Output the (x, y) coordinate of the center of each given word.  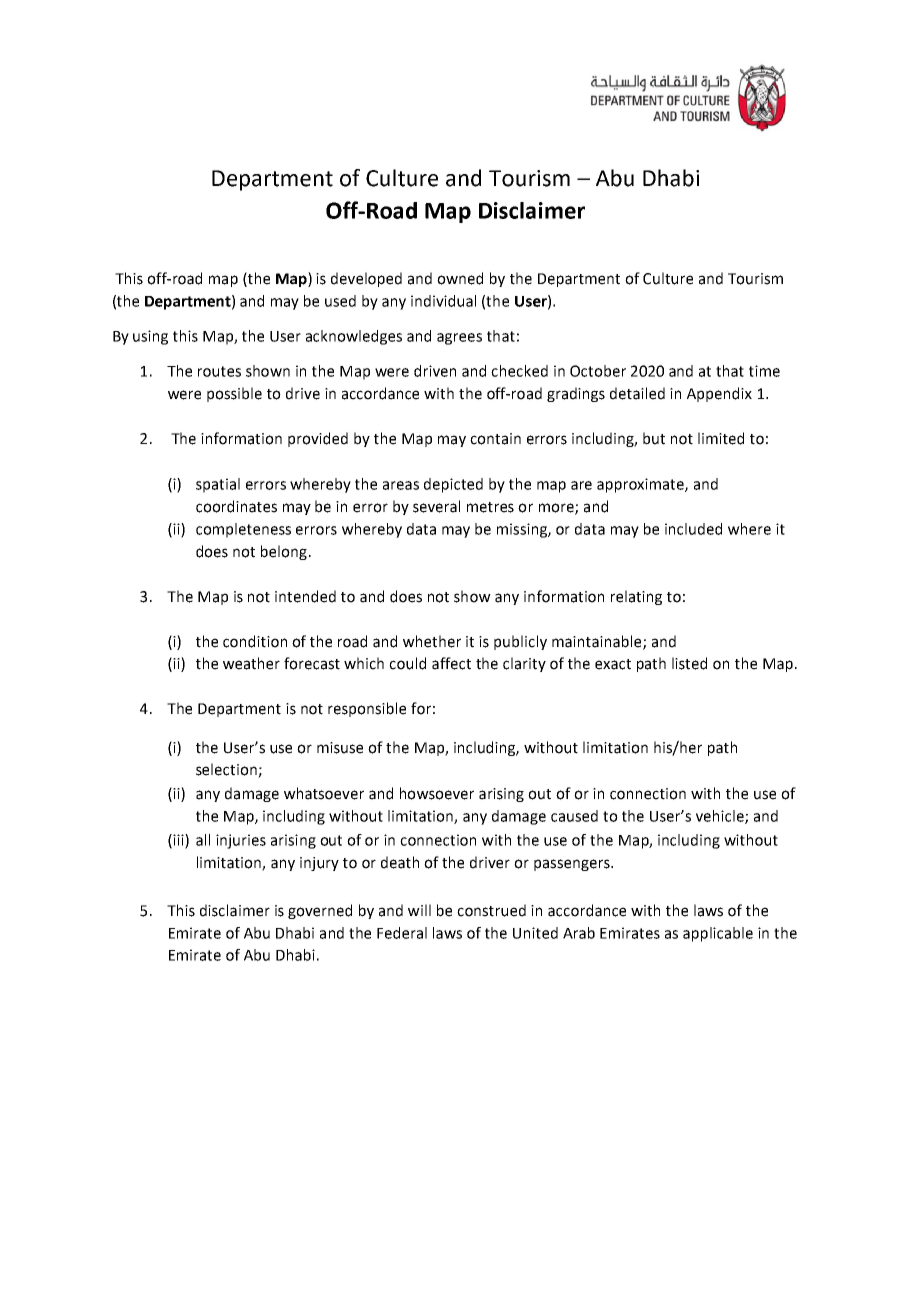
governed (320, 911)
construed (491, 910)
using (150, 337)
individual (443, 301)
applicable (718, 934)
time (764, 371)
